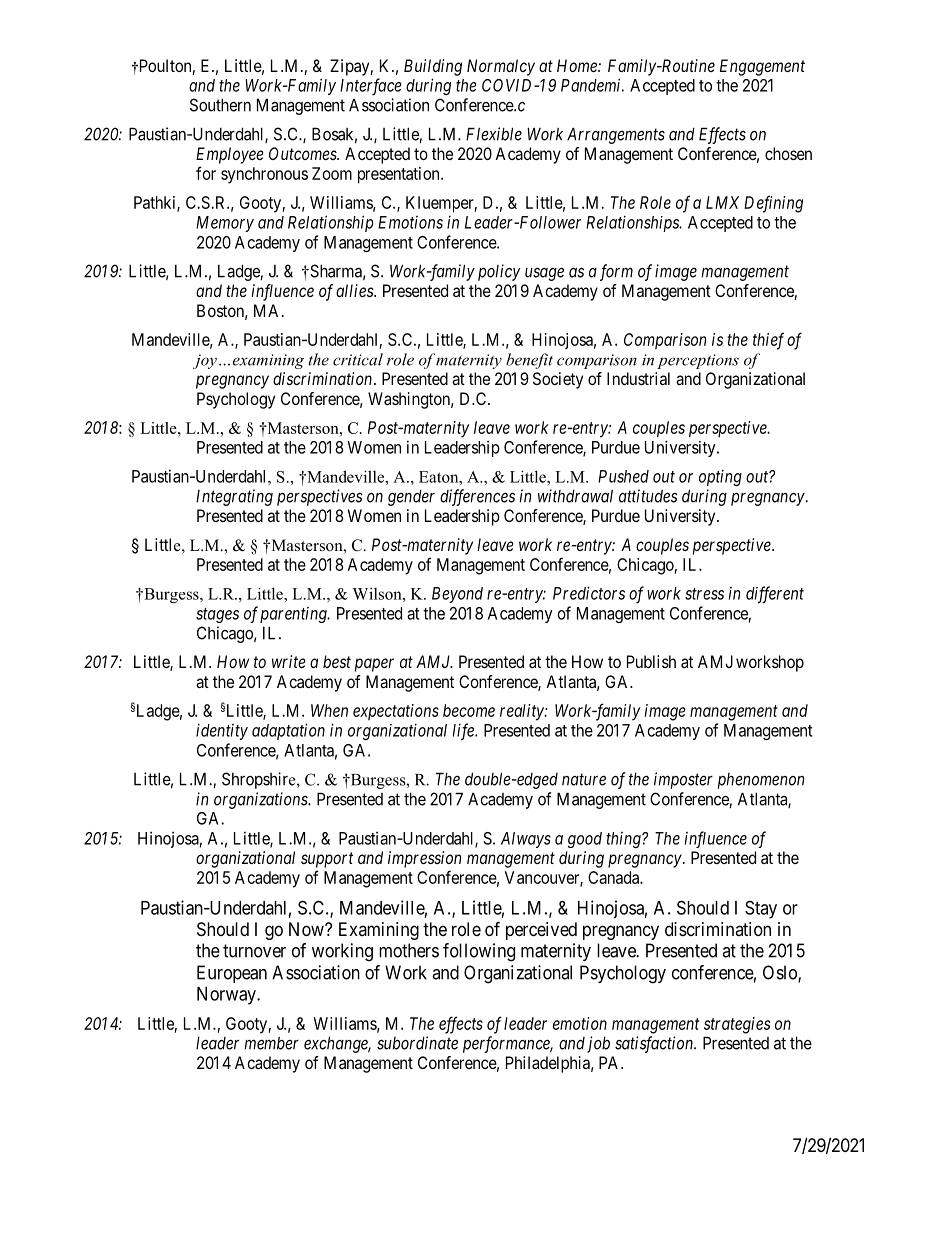 This screenshot has height=1233, width=952. What do you see at coordinates (501, 67) in the screenshot?
I see `Normalcy` at bounding box center [501, 67].
